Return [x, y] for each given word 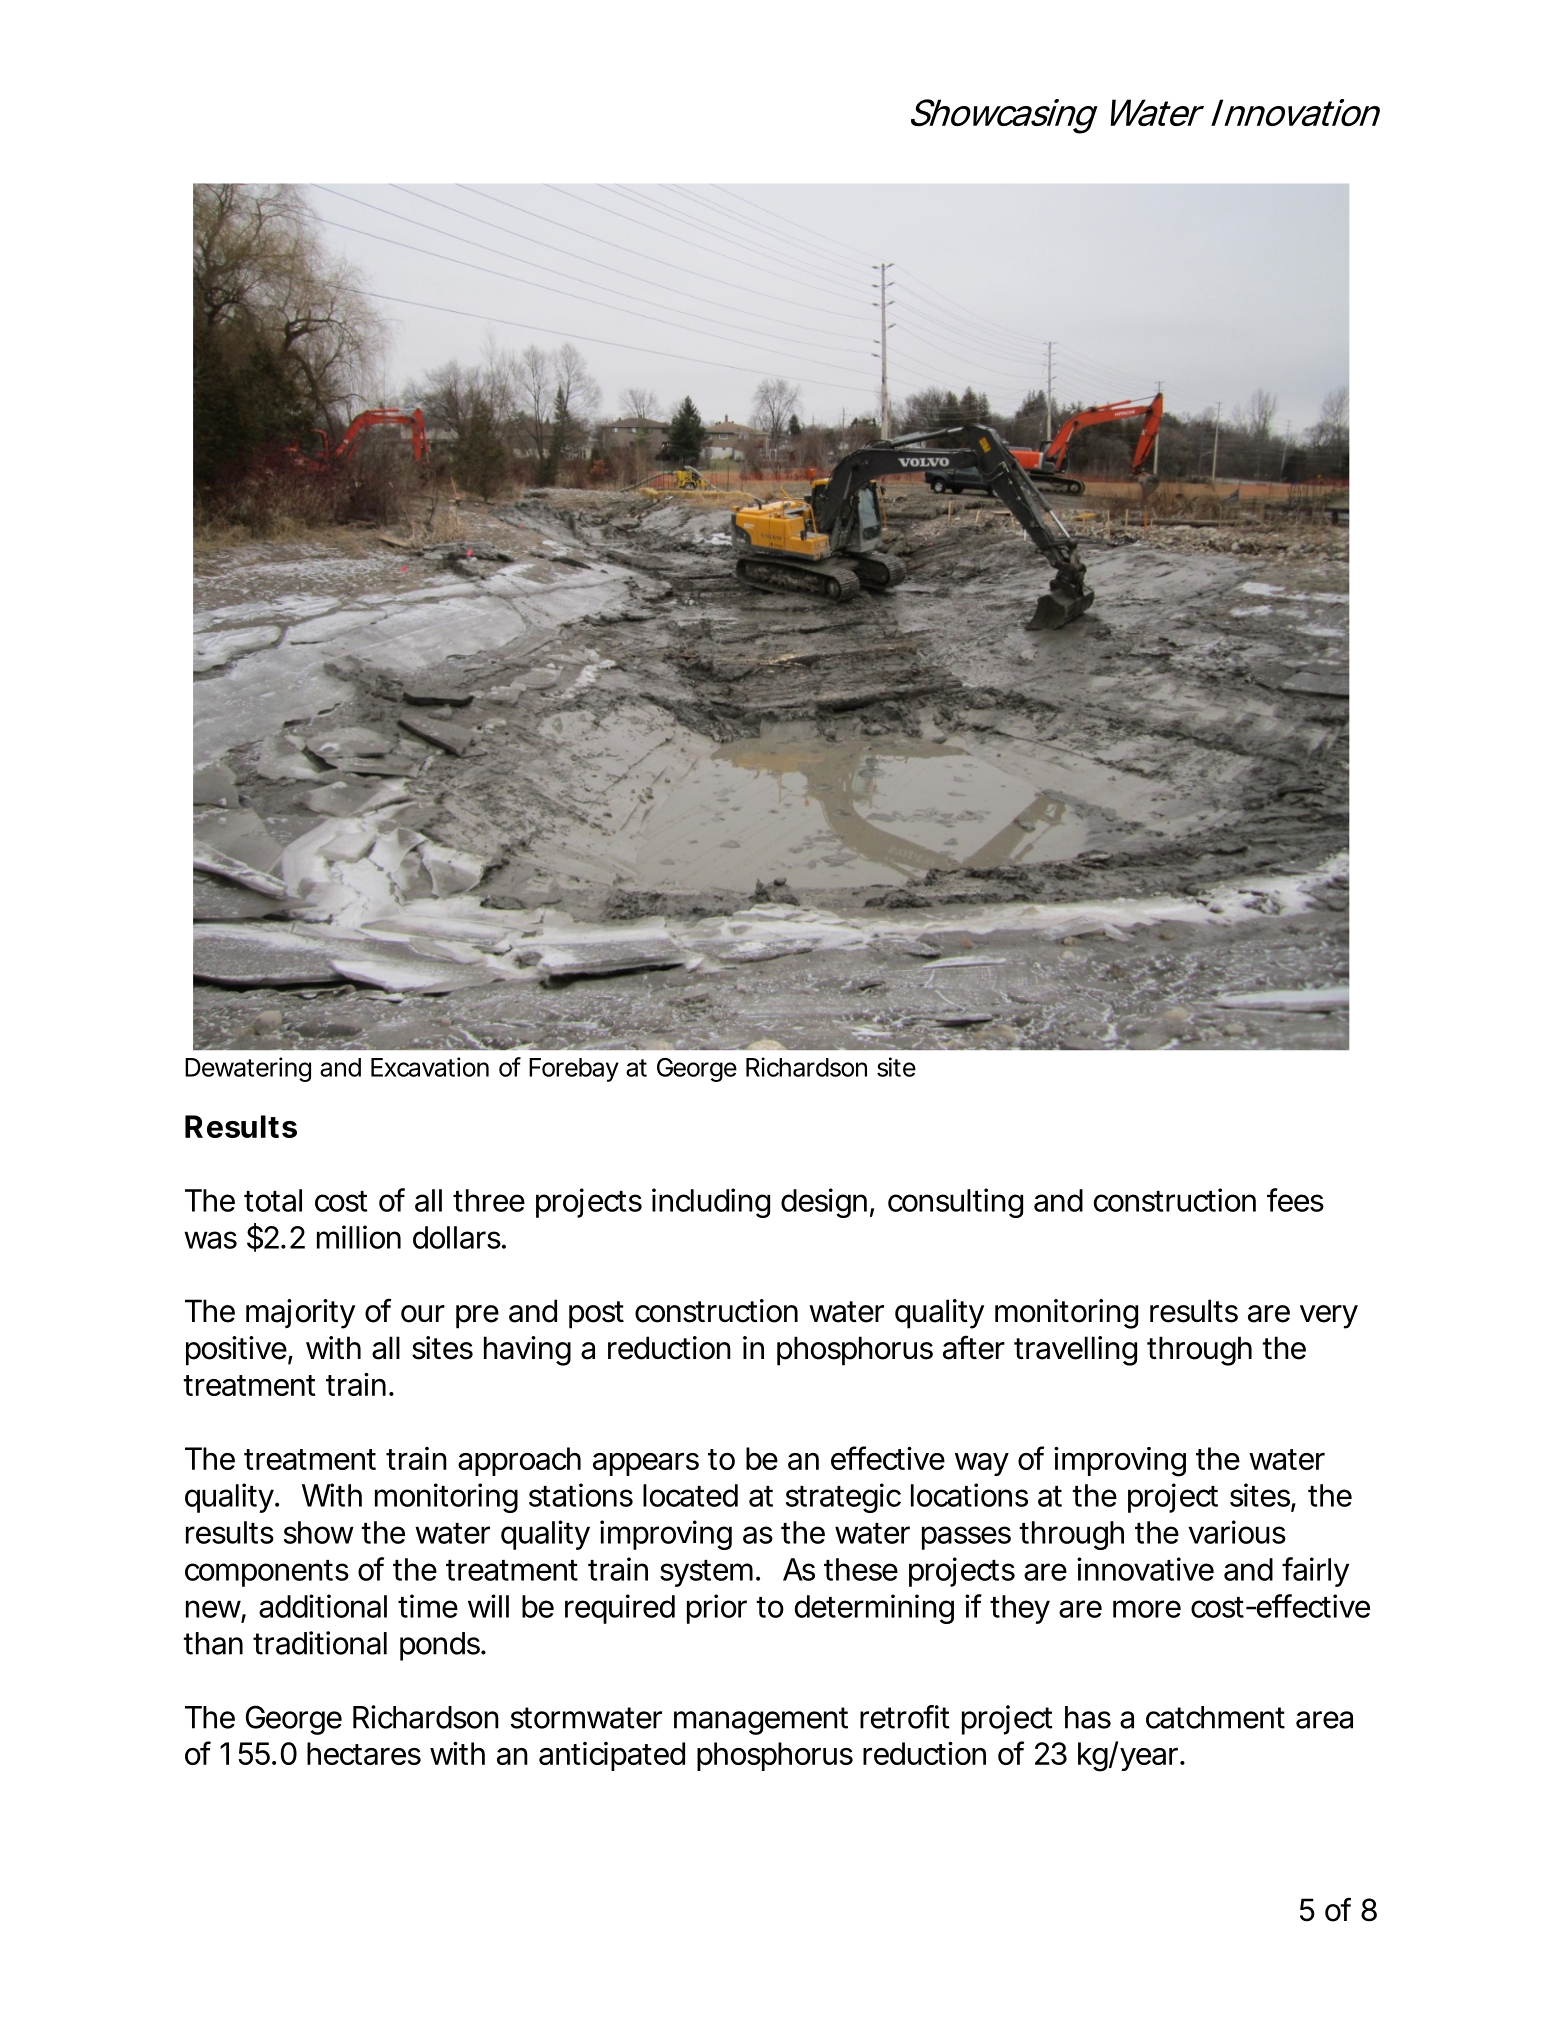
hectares [364, 1753]
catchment [1215, 1717]
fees [1295, 1200]
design [824, 1203]
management [761, 1721]
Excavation [430, 1067]
